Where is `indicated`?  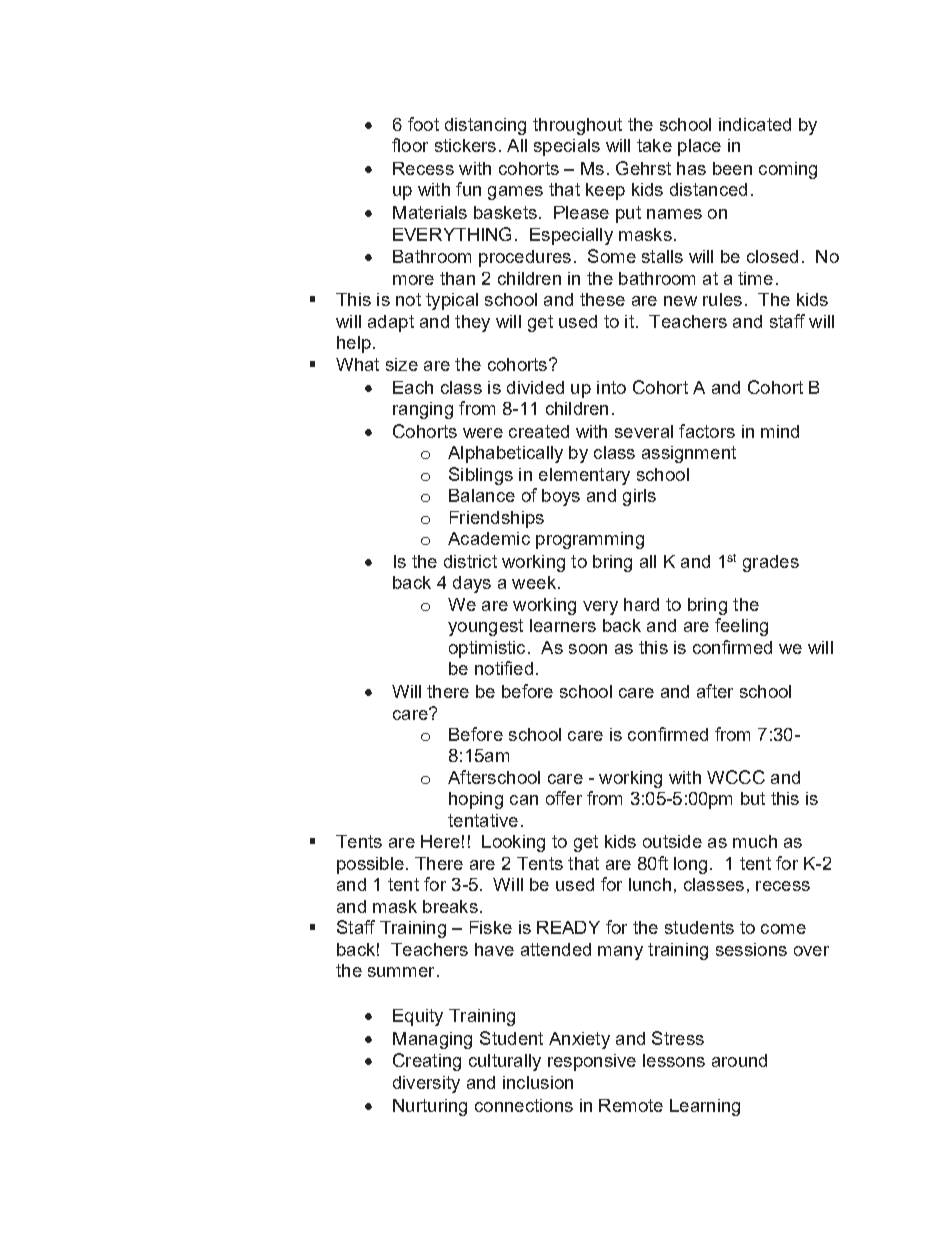 indicated is located at coordinates (755, 124).
